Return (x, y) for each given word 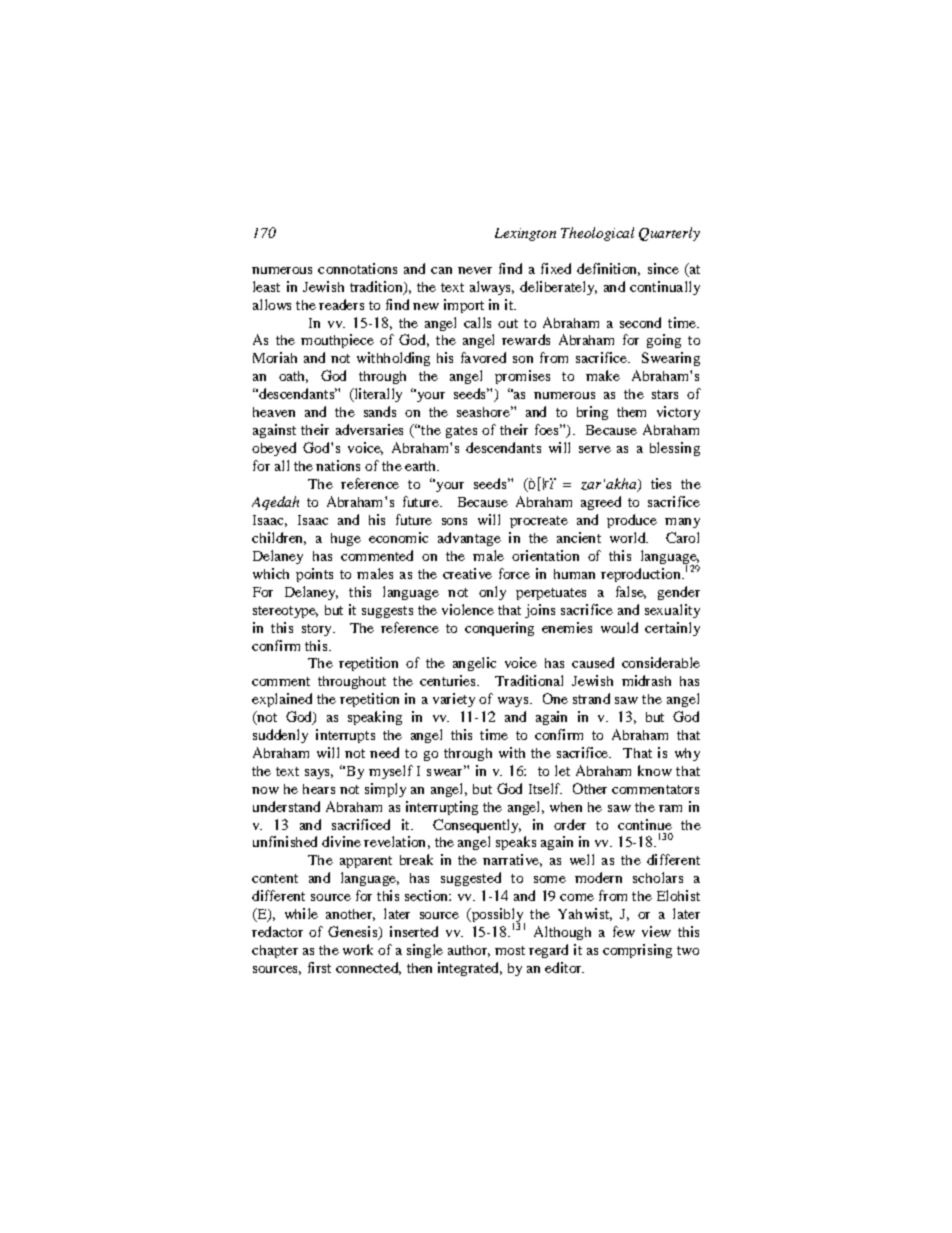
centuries (449, 680)
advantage (469, 539)
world (629, 537)
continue (645, 824)
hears (319, 789)
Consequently (477, 826)
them (631, 412)
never (475, 270)
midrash (646, 680)
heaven (274, 412)
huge (346, 539)
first (319, 967)
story (318, 630)
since (663, 268)
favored (483, 357)
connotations (357, 268)
